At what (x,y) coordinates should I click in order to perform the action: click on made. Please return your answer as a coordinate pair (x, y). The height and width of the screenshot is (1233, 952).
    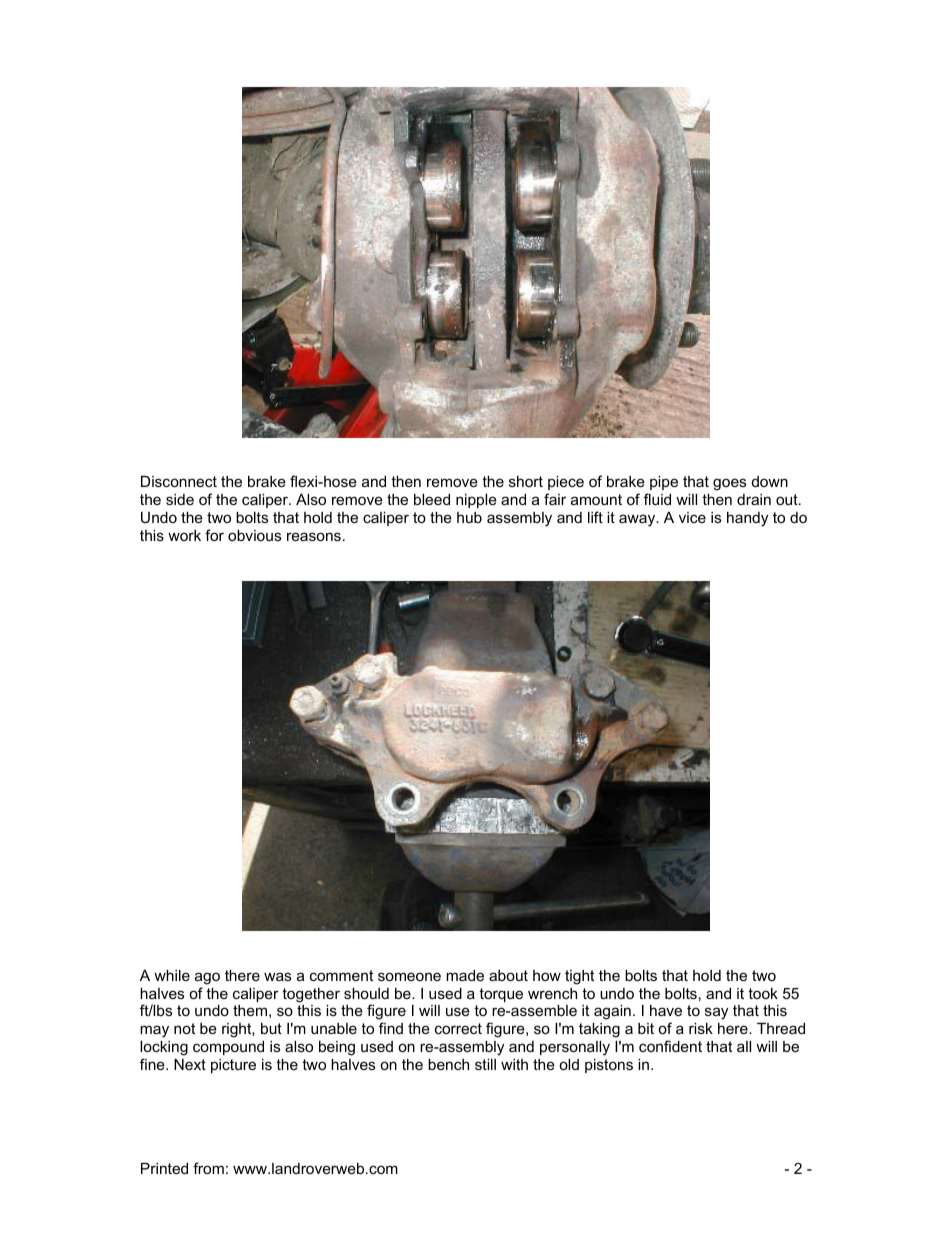
    Looking at the image, I should click on (465, 975).
